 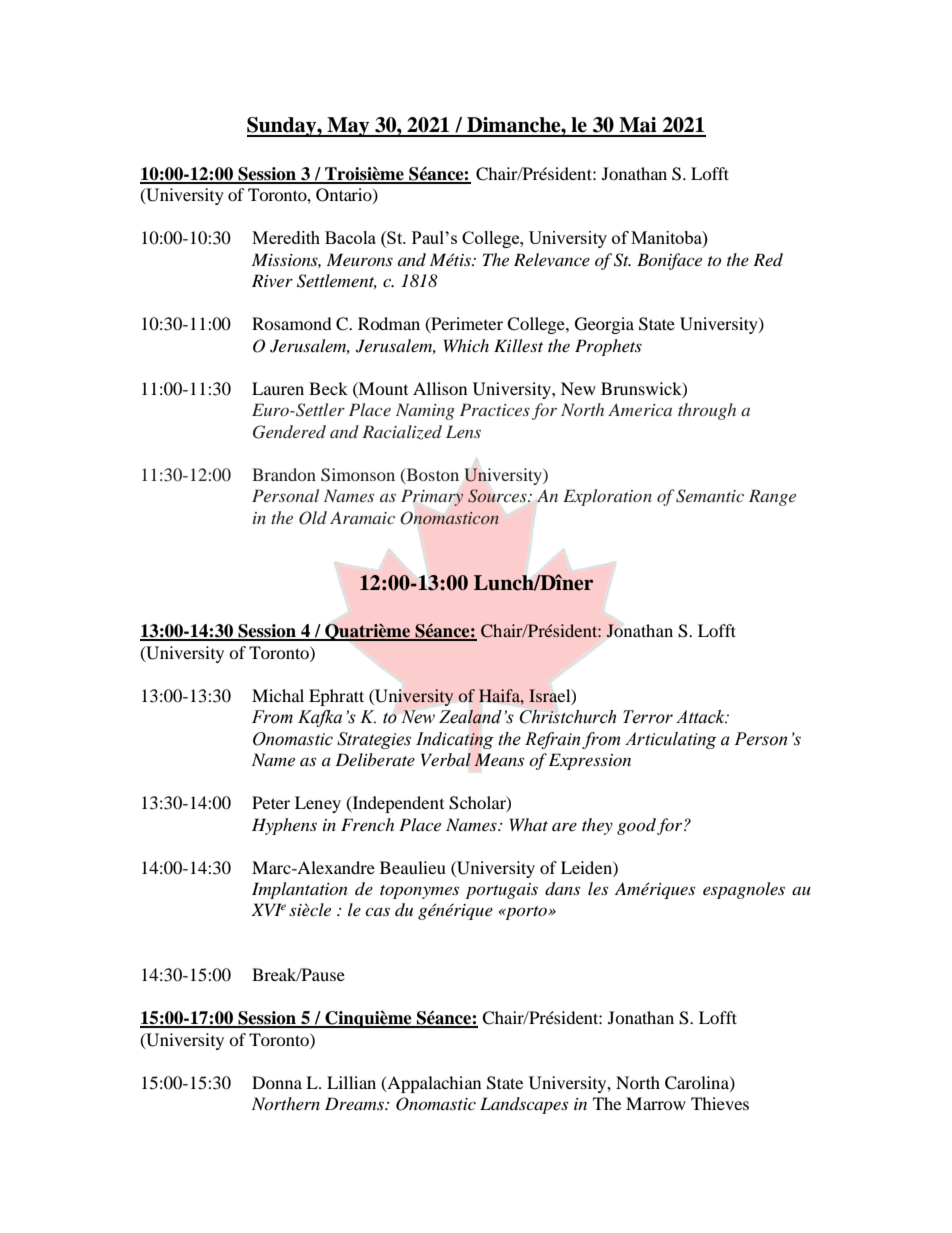 I want to click on Georgia, so click(x=604, y=325).
